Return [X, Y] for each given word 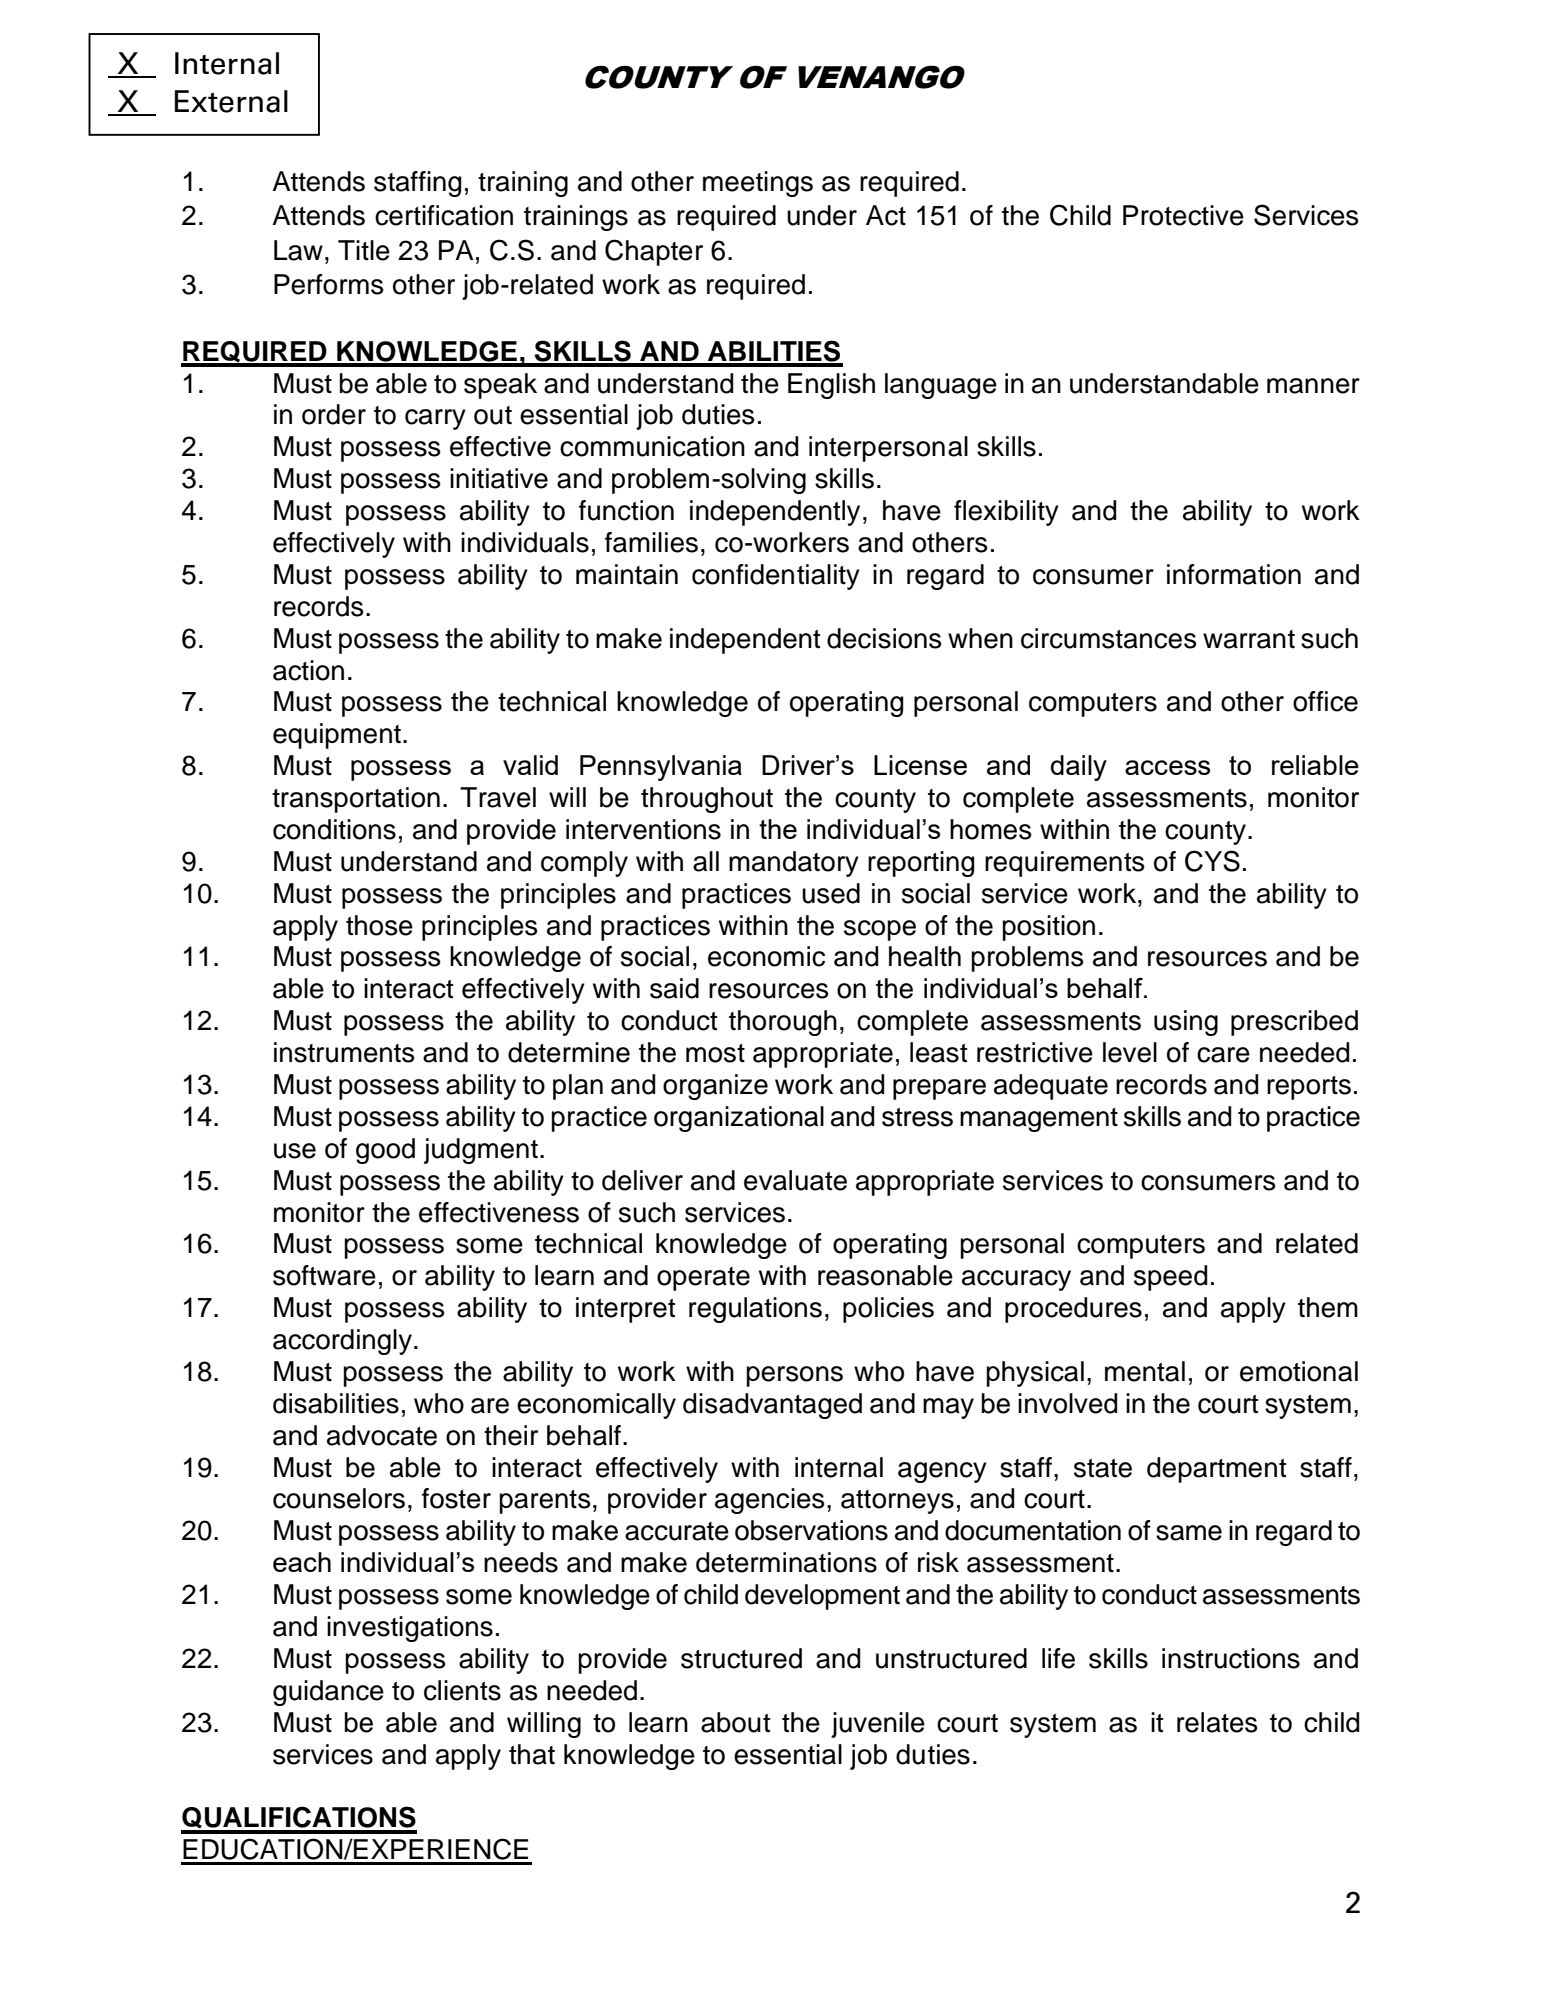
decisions [884, 638]
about [735, 1722]
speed [1170, 1278]
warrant [1249, 639]
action [308, 670]
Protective [1183, 215]
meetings [758, 184]
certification [444, 215]
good [385, 1151]
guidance [328, 1693]
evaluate [795, 1180]
